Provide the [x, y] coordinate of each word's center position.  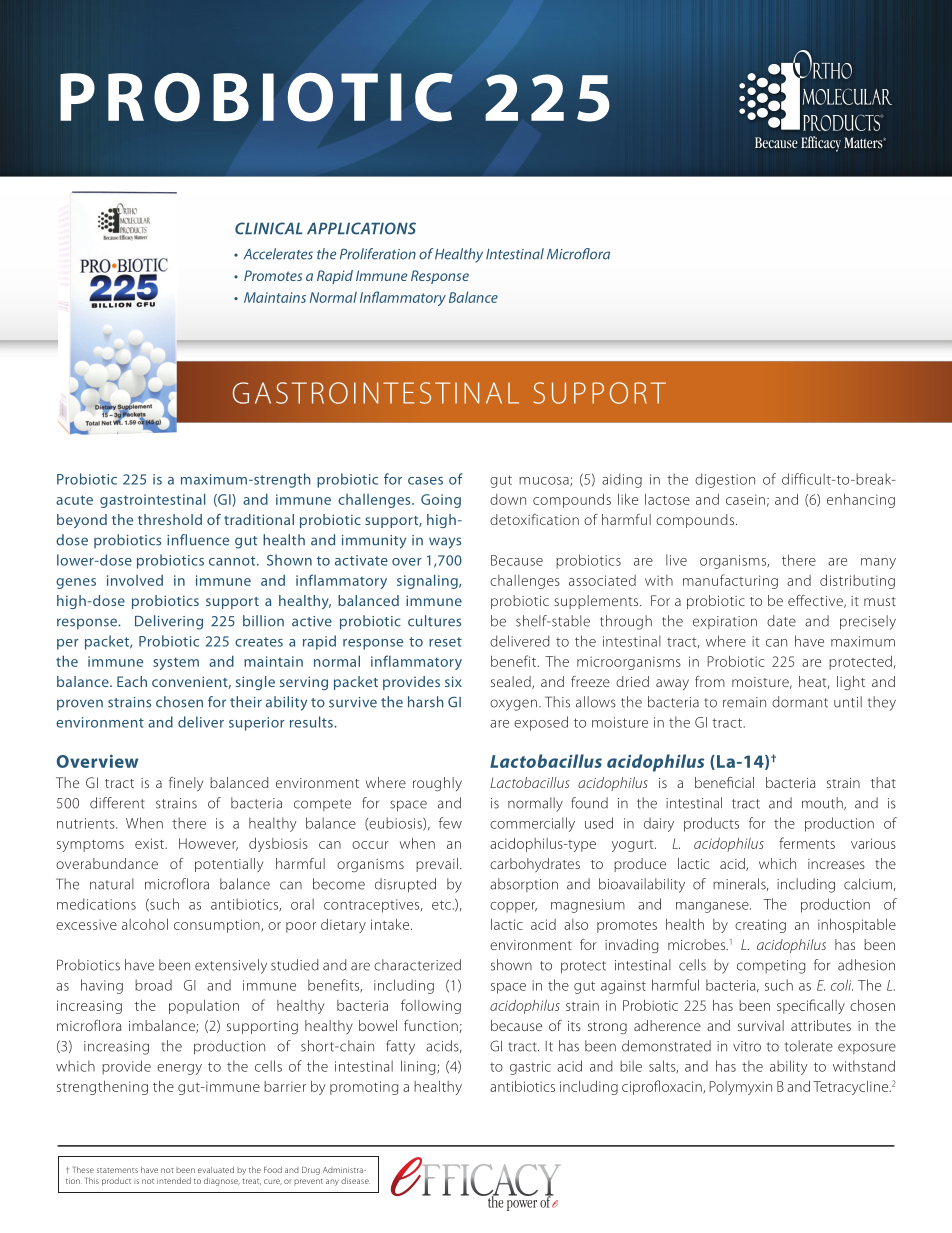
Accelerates [278, 254]
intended [174, 1180]
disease [355, 1180]
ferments [807, 843]
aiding [622, 480]
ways [445, 543]
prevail [437, 865]
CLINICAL [269, 228]
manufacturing [730, 581]
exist [150, 843]
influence [198, 540]
